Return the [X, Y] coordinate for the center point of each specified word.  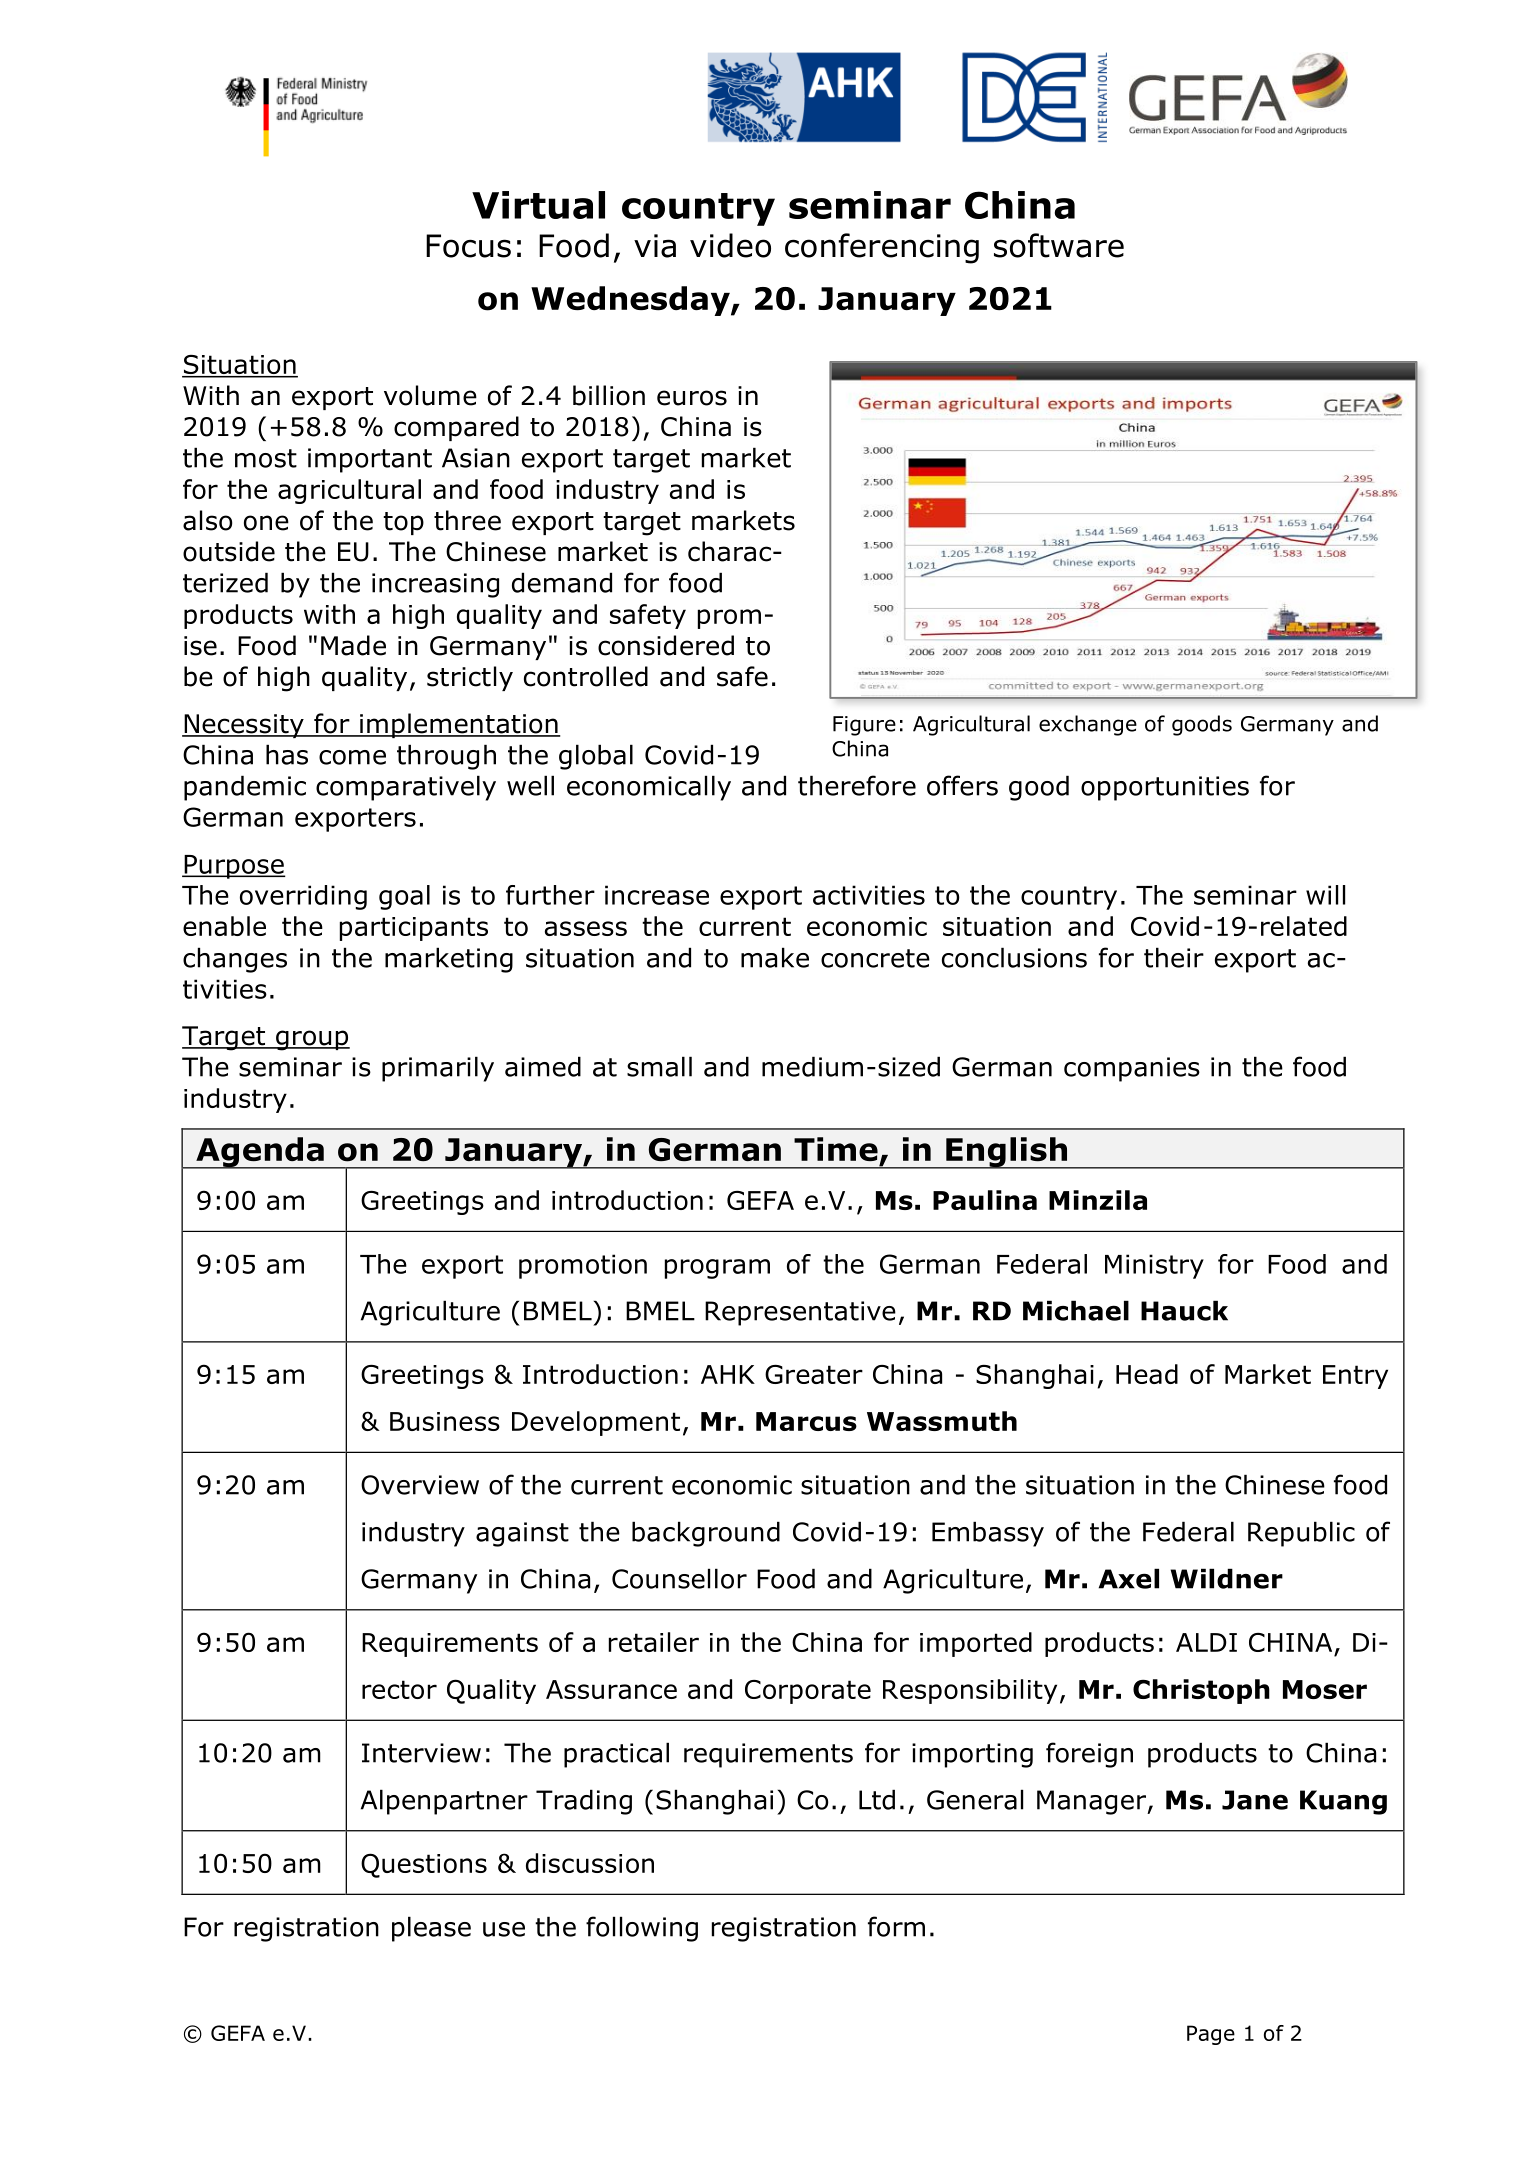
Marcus [806, 1421]
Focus [468, 246]
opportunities [1165, 788]
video [730, 245]
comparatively [406, 788]
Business [445, 1421]
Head [1147, 1374]
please [431, 1929]
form [896, 1926]
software [1059, 245]
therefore [857, 785]
